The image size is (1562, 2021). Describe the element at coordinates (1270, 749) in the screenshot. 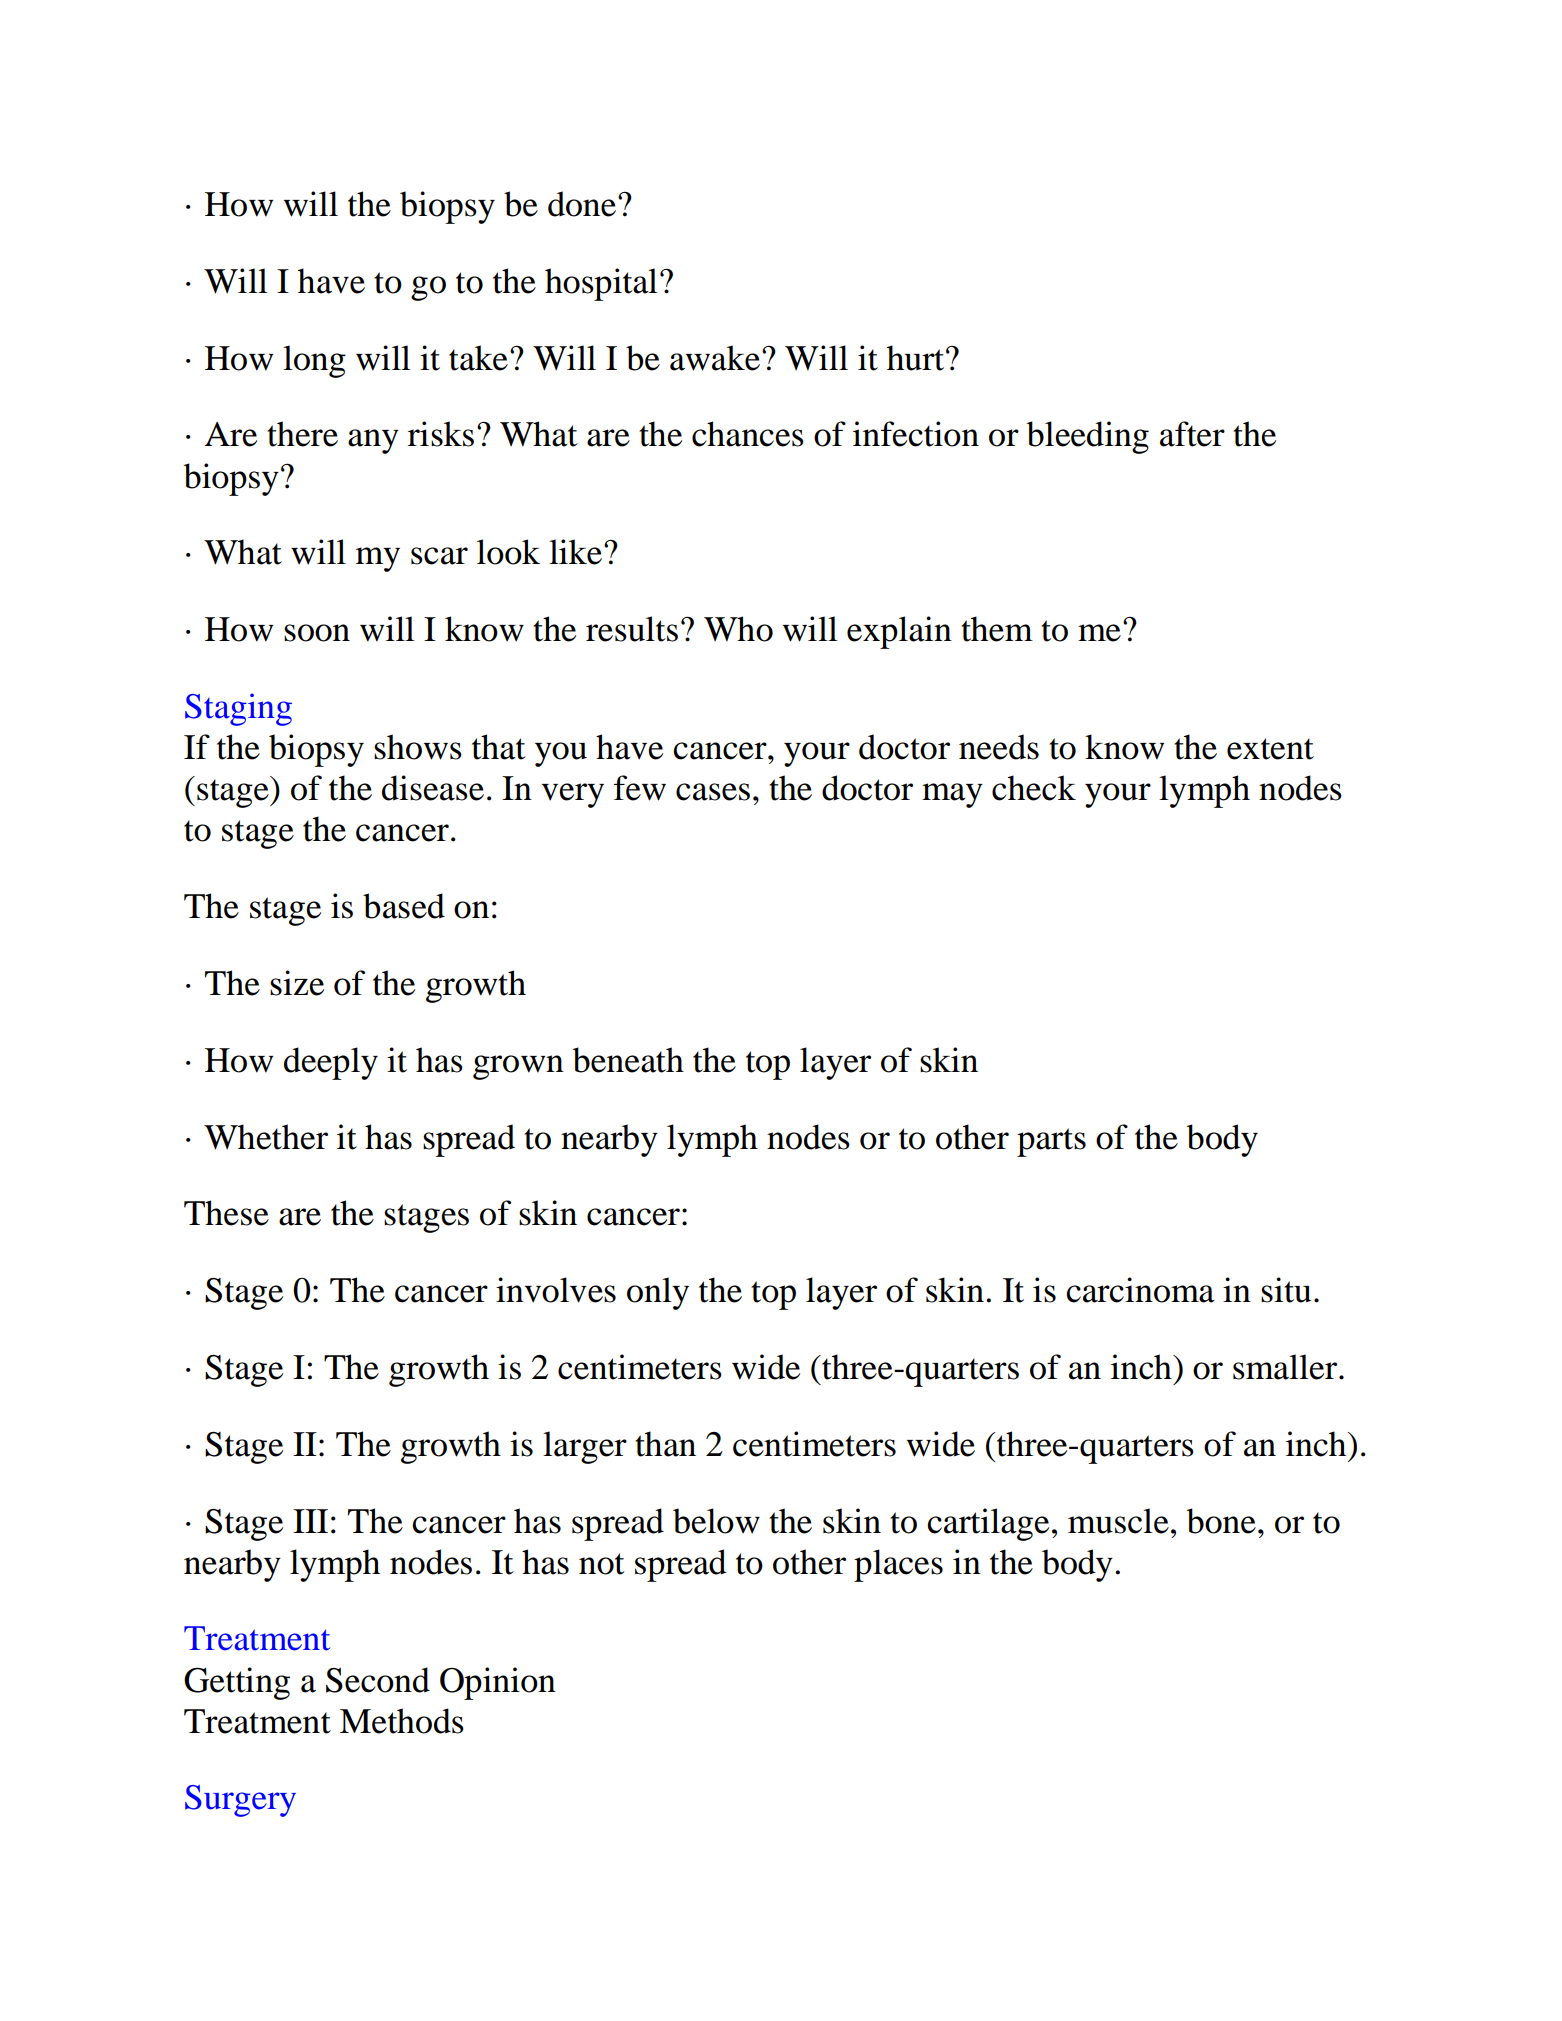

I see `extent` at that location.
